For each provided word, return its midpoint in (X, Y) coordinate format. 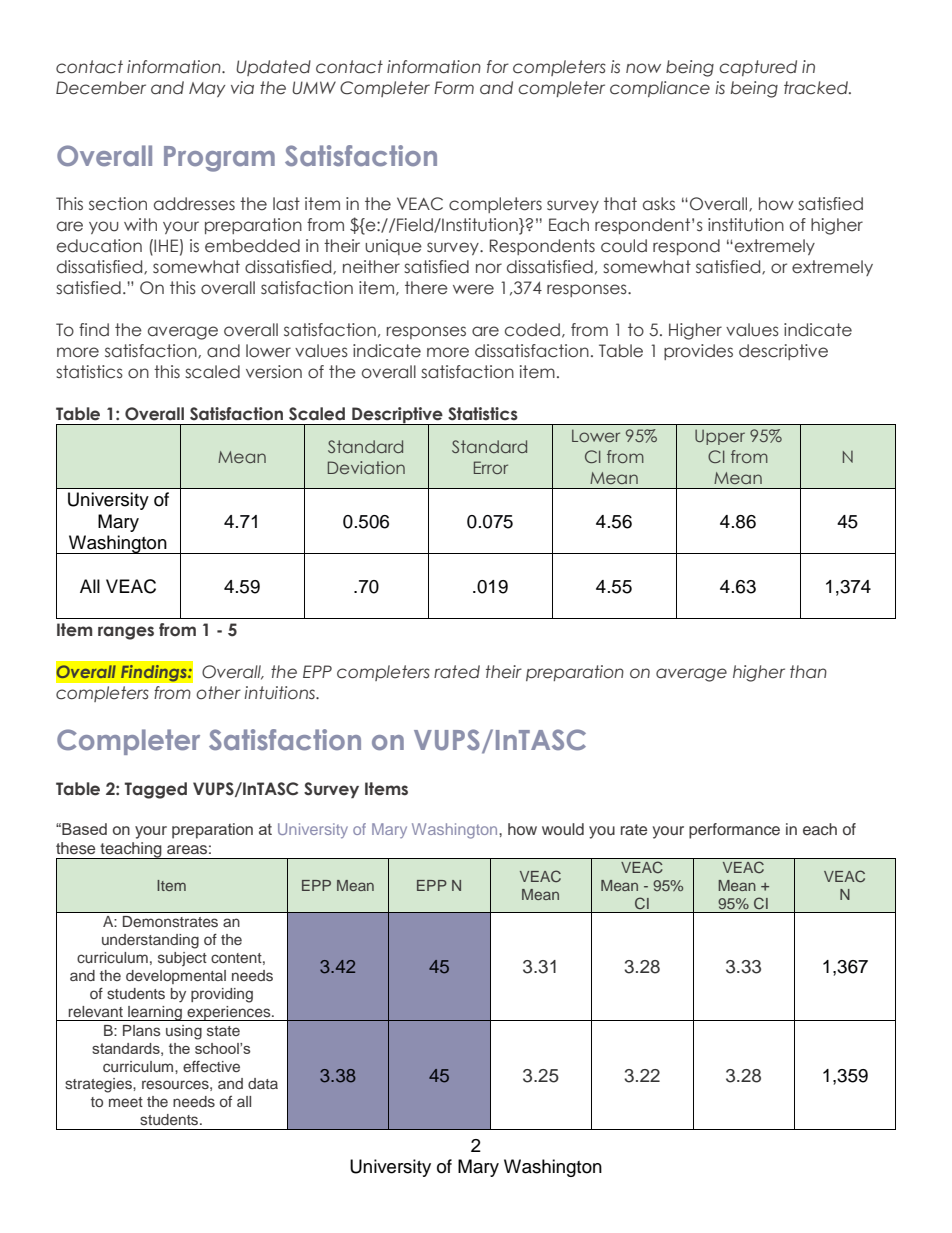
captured (758, 68)
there (426, 288)
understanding (150, 941)
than (808, 672)
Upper (720, 437)
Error (491, 467)
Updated (273, 68)
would (563, 829)
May (207, 89)
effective (211, 1066)
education (99, 246)
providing (222, 995)
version (274, 372)
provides (698, 352)
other (218, 693)
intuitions (281, 693)
